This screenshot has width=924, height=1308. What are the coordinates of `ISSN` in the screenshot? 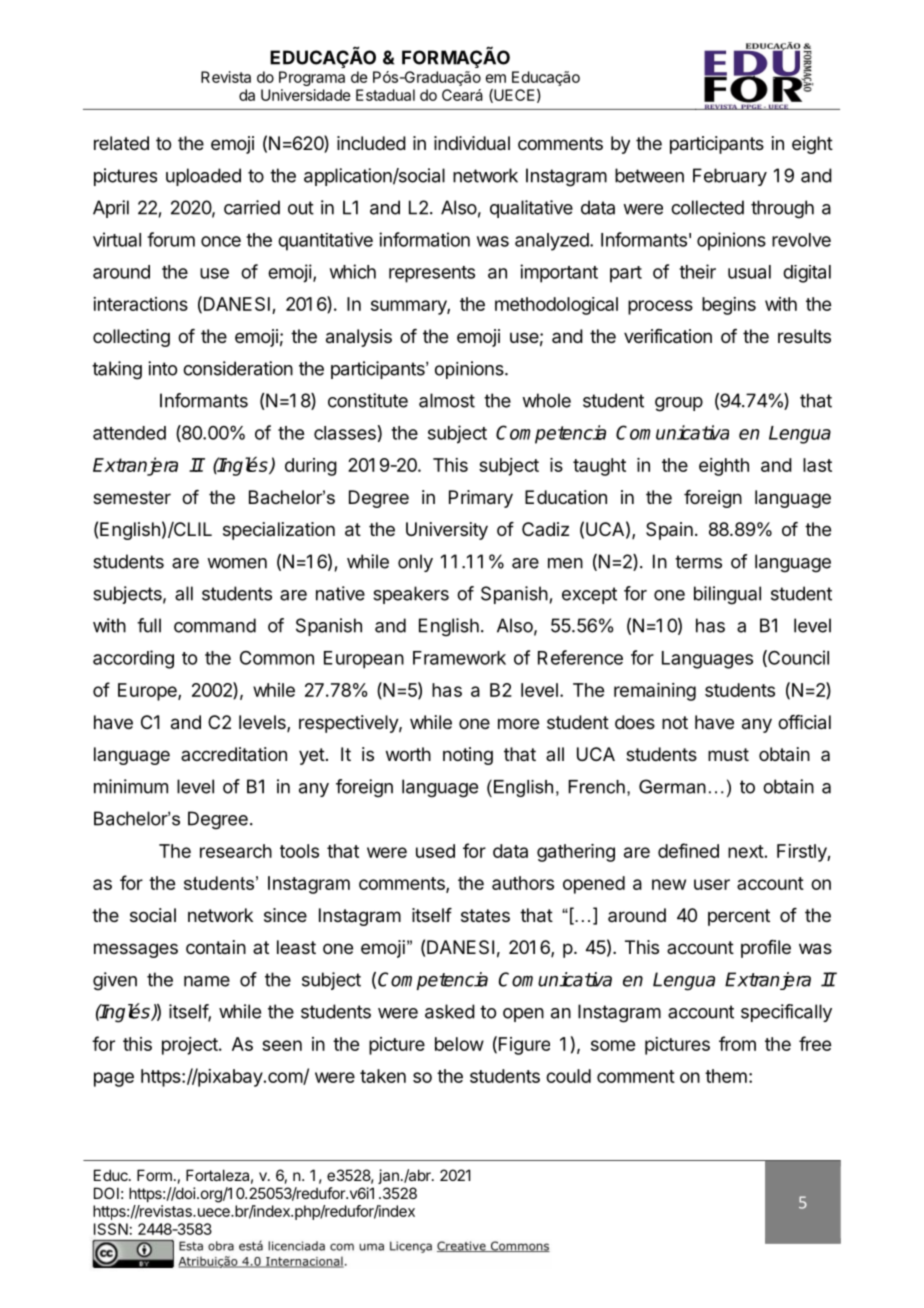 It's located at (111, 1229).
